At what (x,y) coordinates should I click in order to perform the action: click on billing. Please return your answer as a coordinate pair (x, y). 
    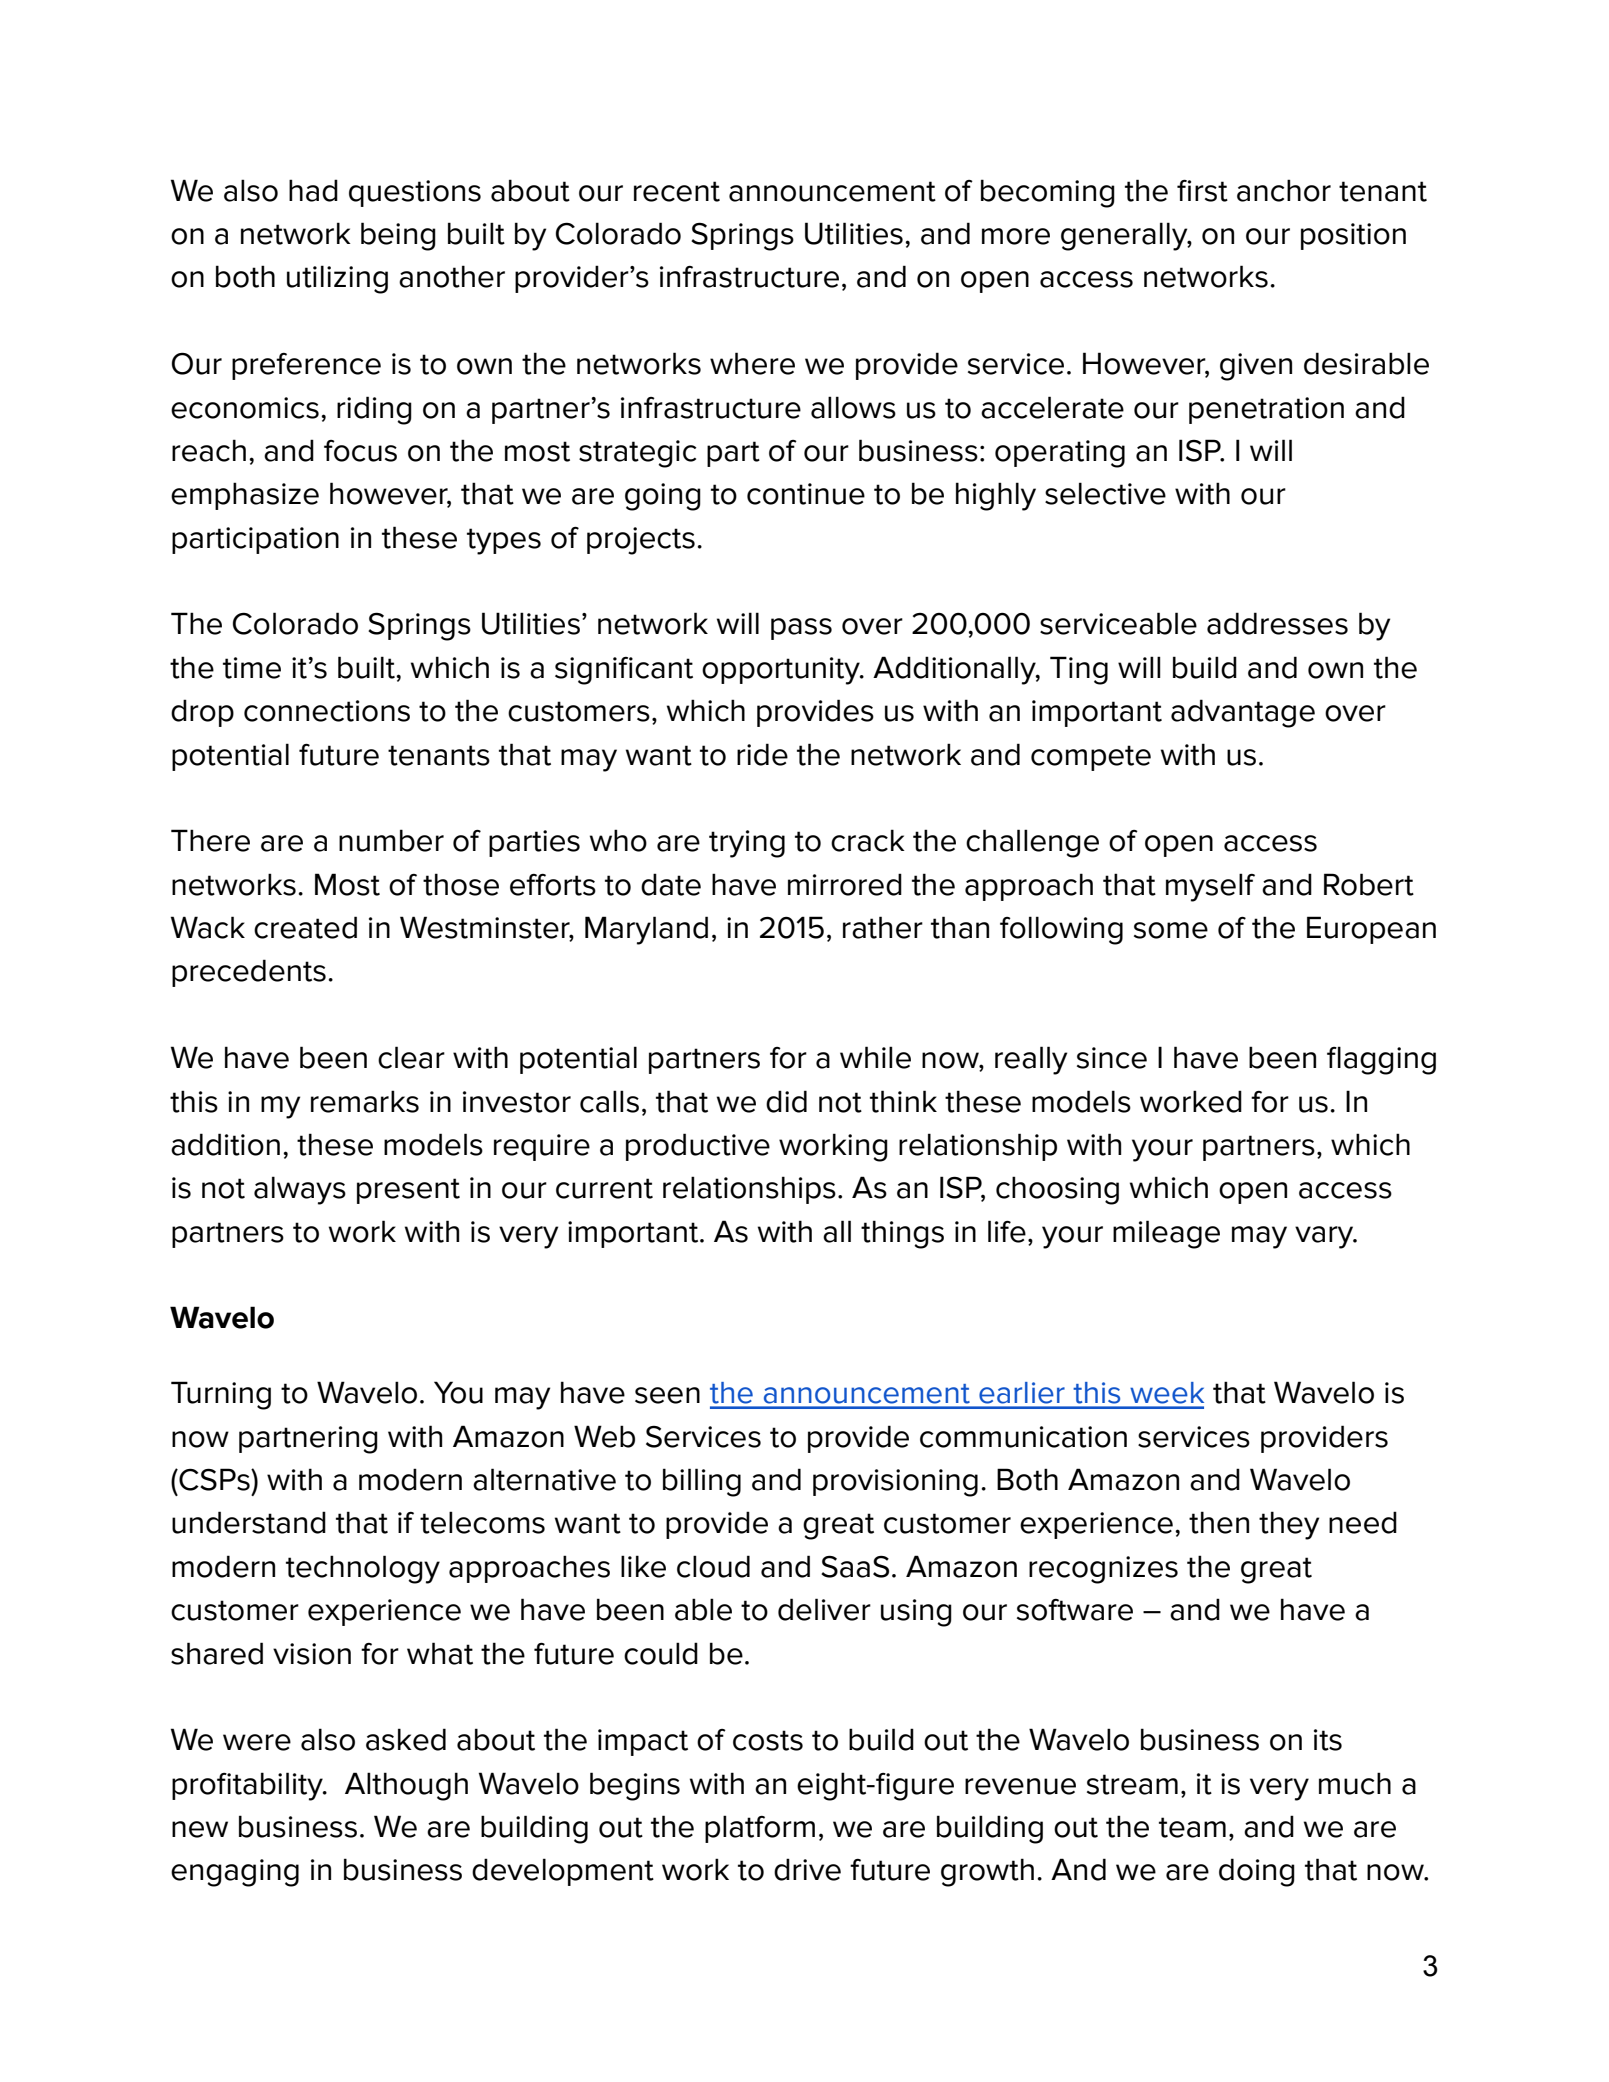
    Looking at the image, I should click on (702, 1482).
